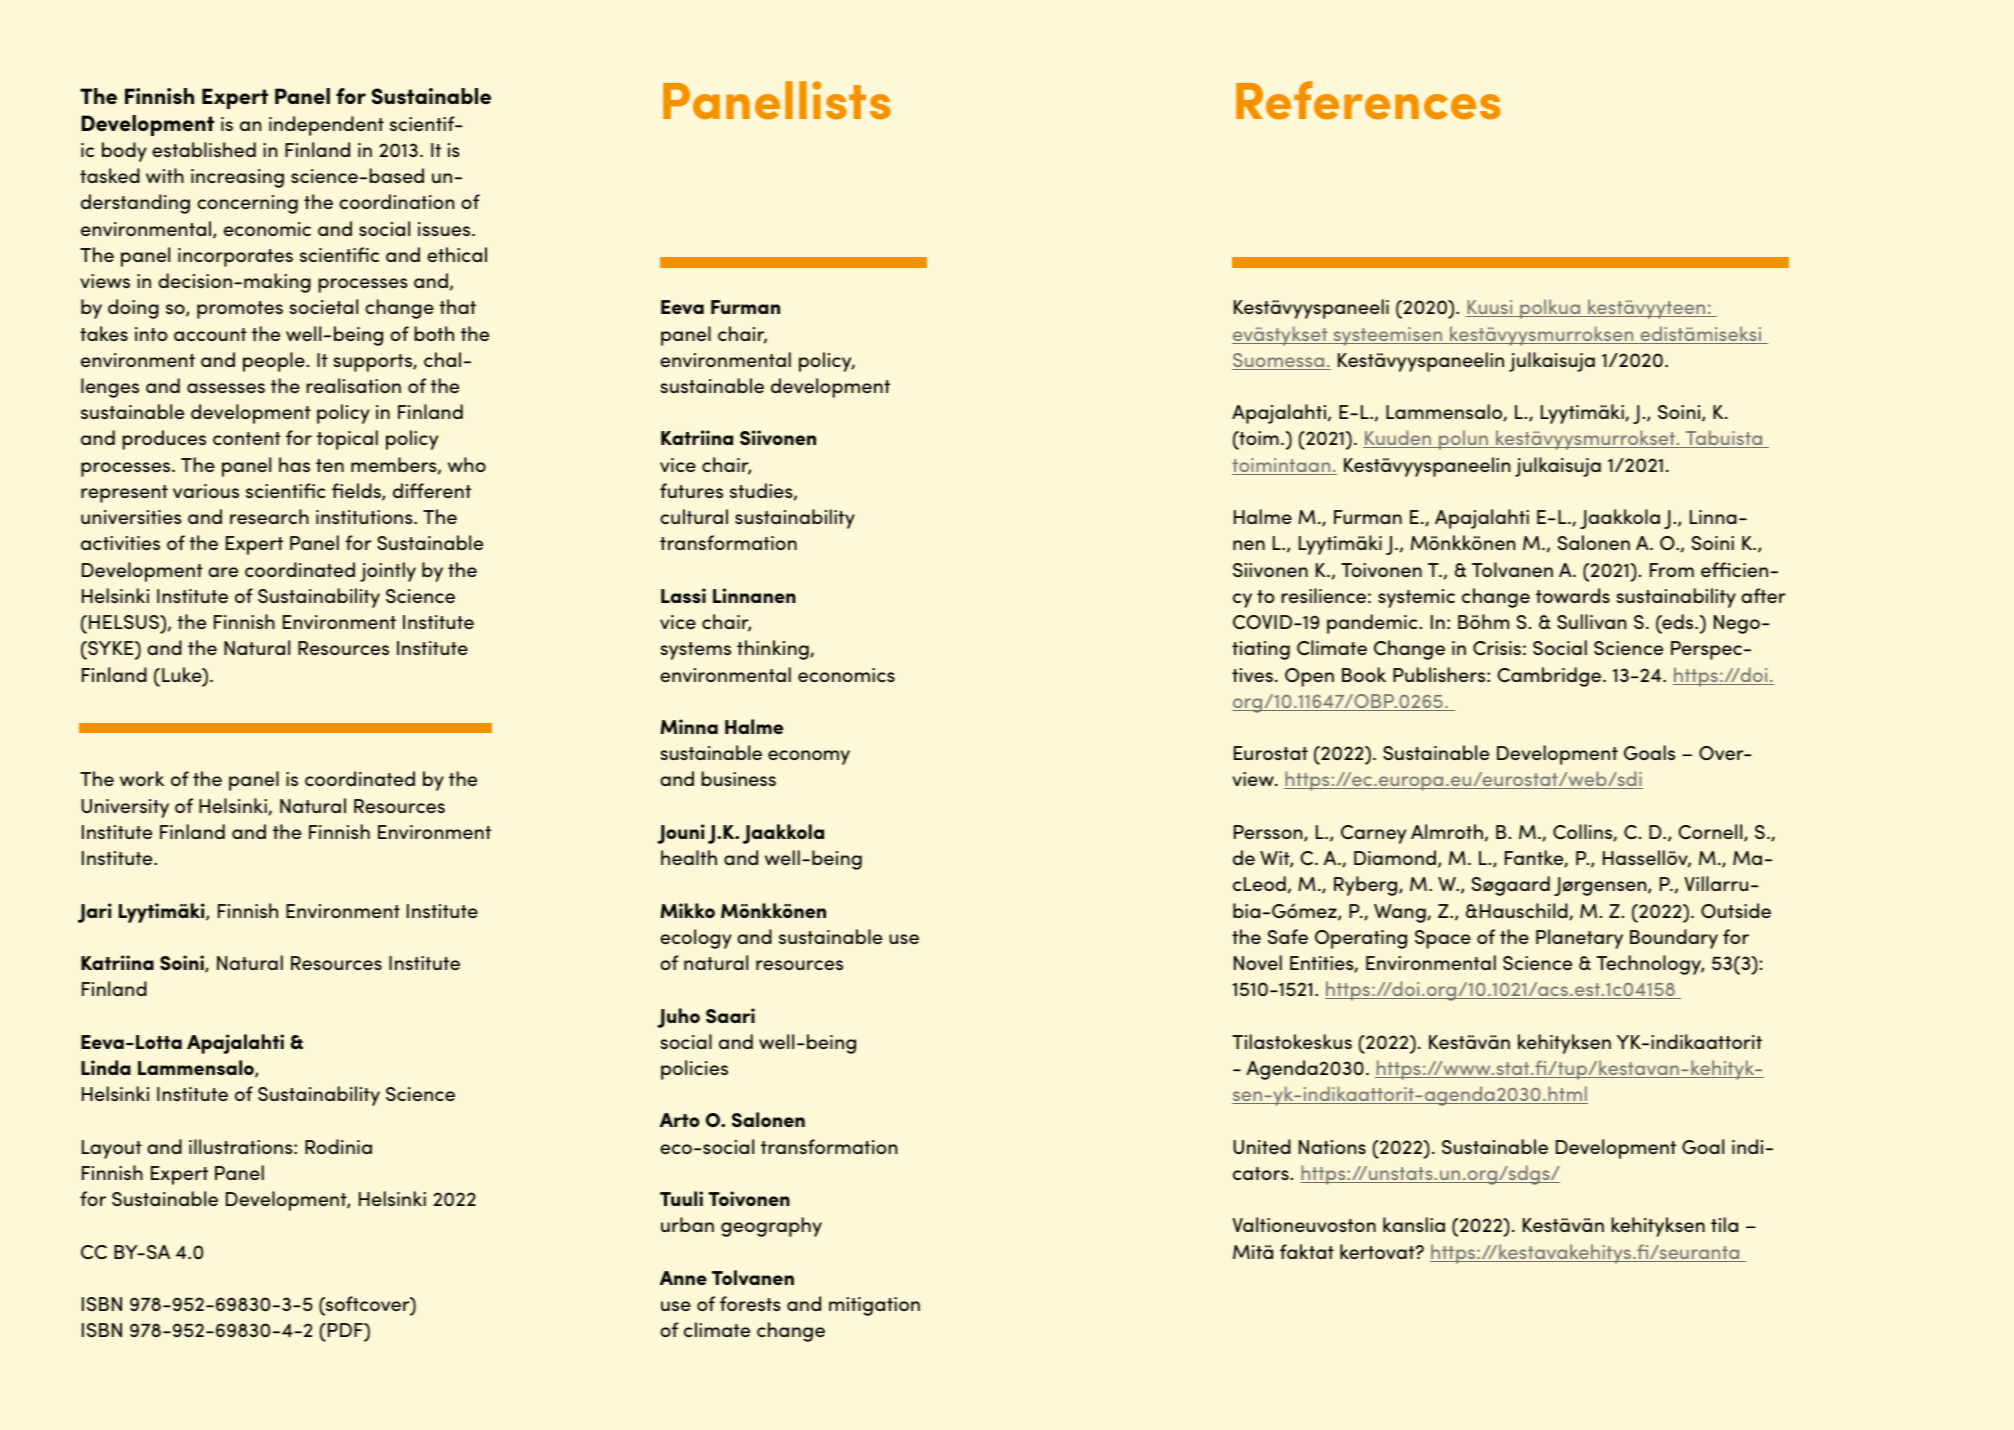  Describe the element at coordinates (691, 490) in the screenshot. I see `futures` at that location.
